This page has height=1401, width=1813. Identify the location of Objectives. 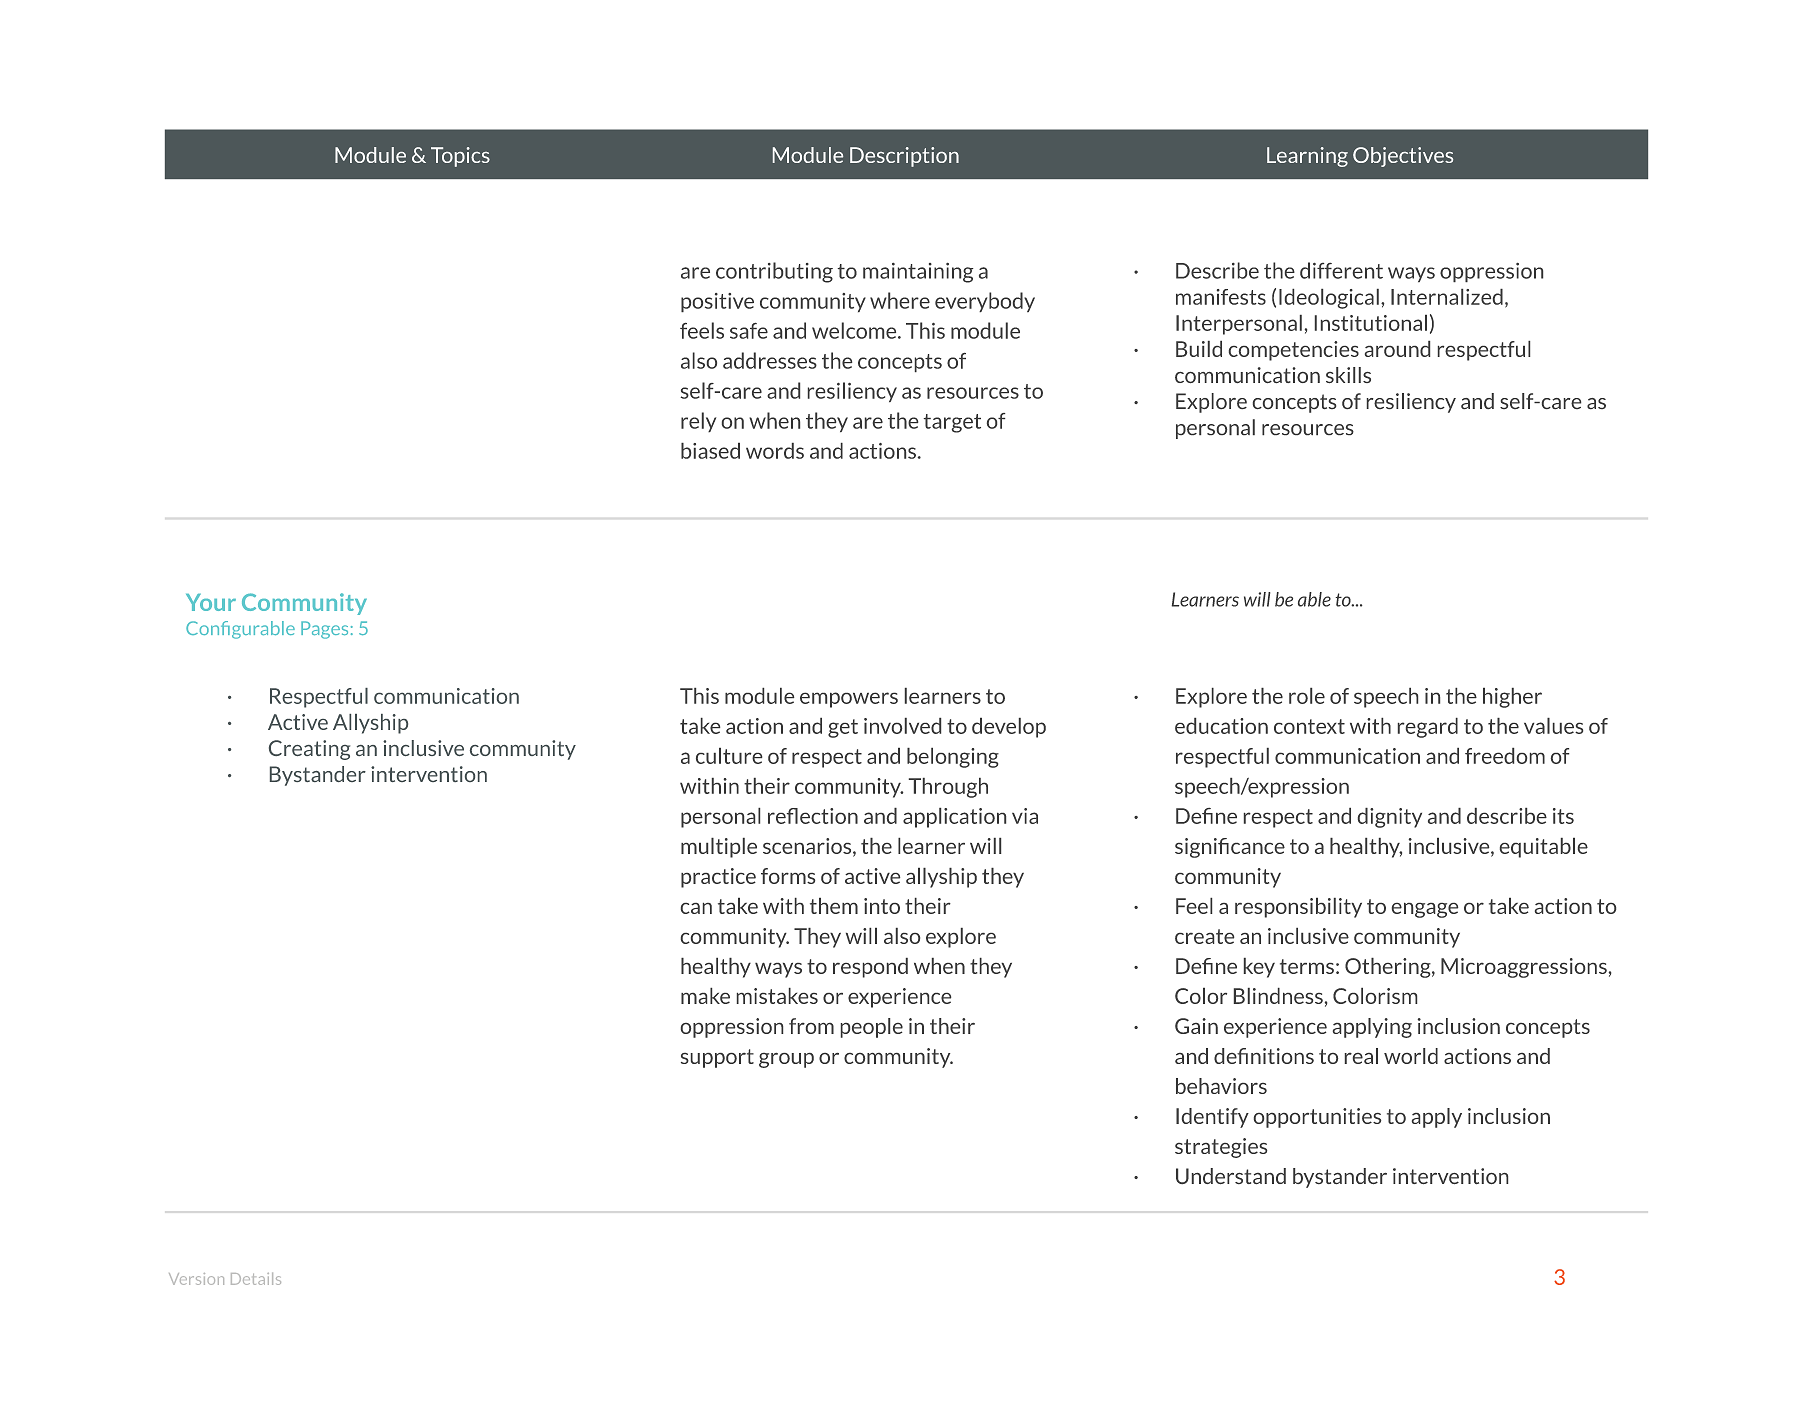
(1403, 157).
